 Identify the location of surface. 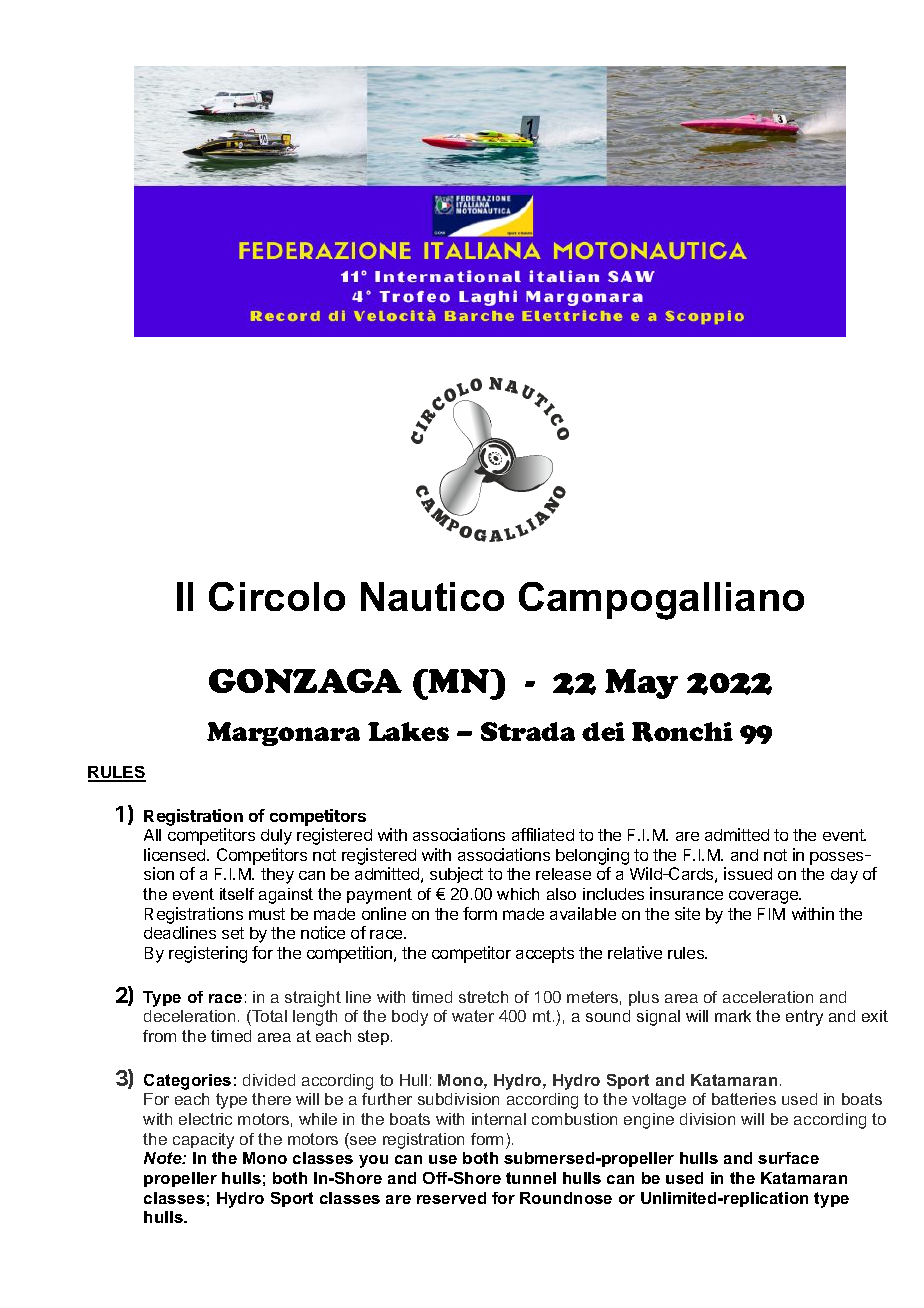
(788, 1158).
